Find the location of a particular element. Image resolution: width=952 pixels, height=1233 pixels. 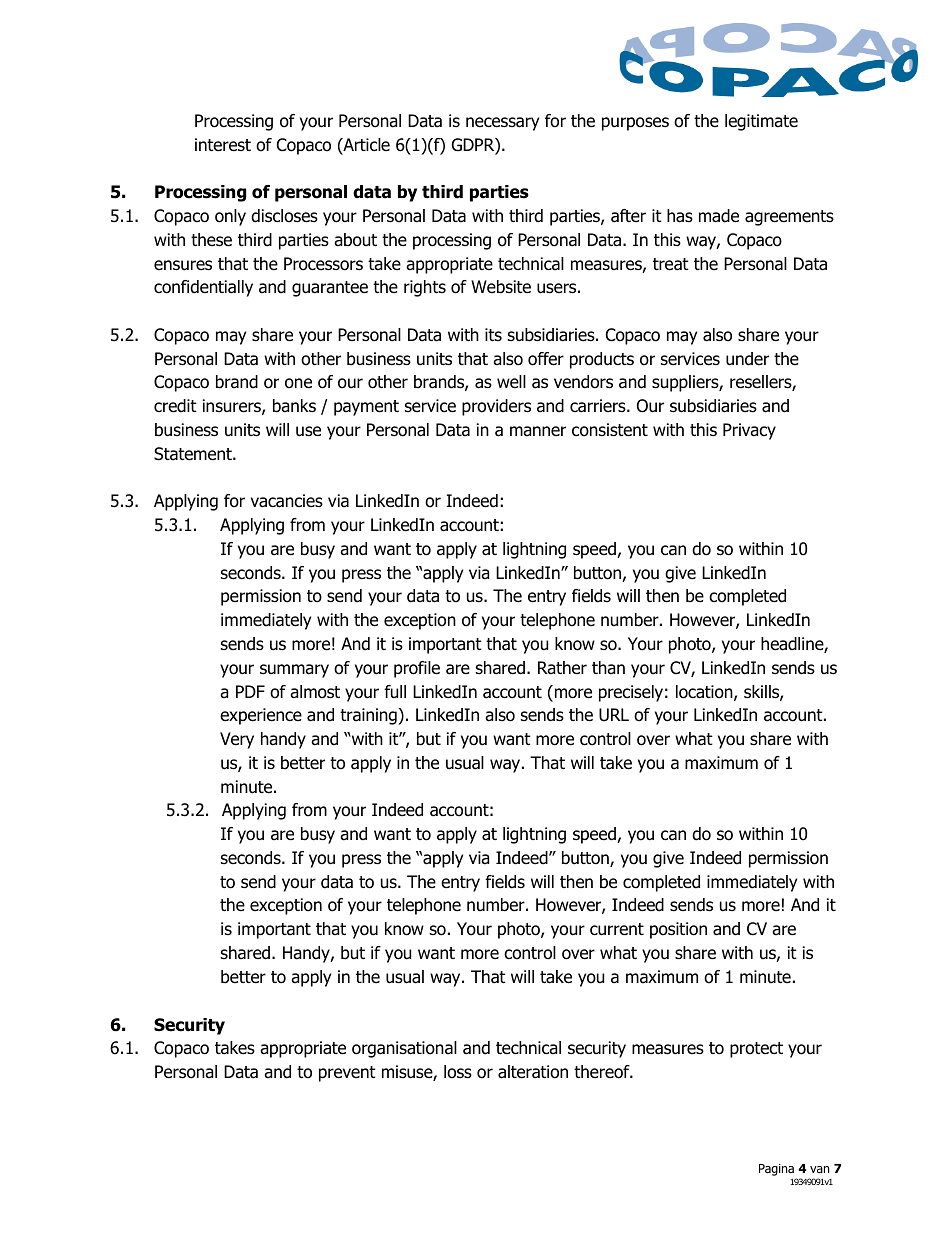

legitimate is located at coordinates (761, 122).
